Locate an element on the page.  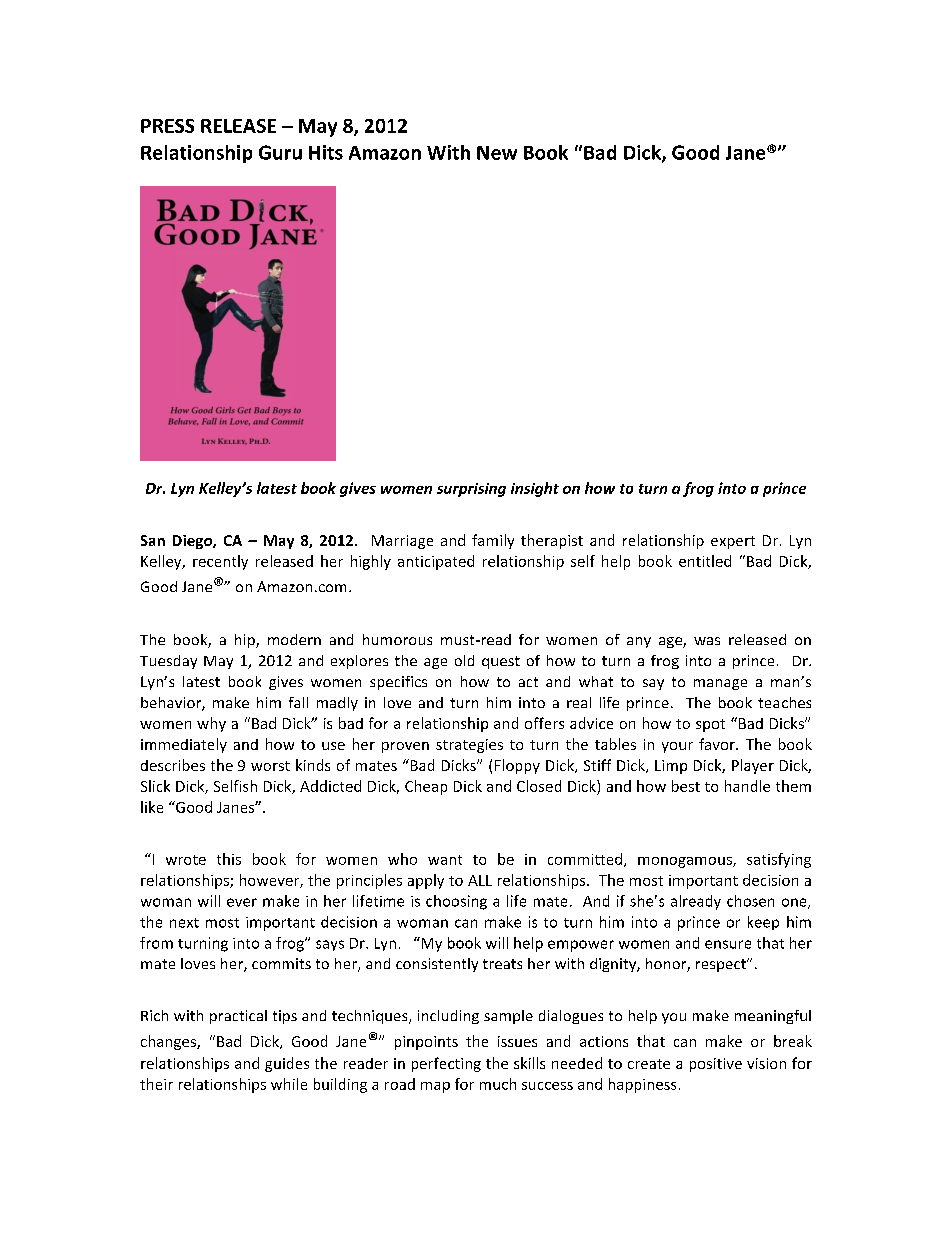
Guru is located at coordinates (280, 152).
